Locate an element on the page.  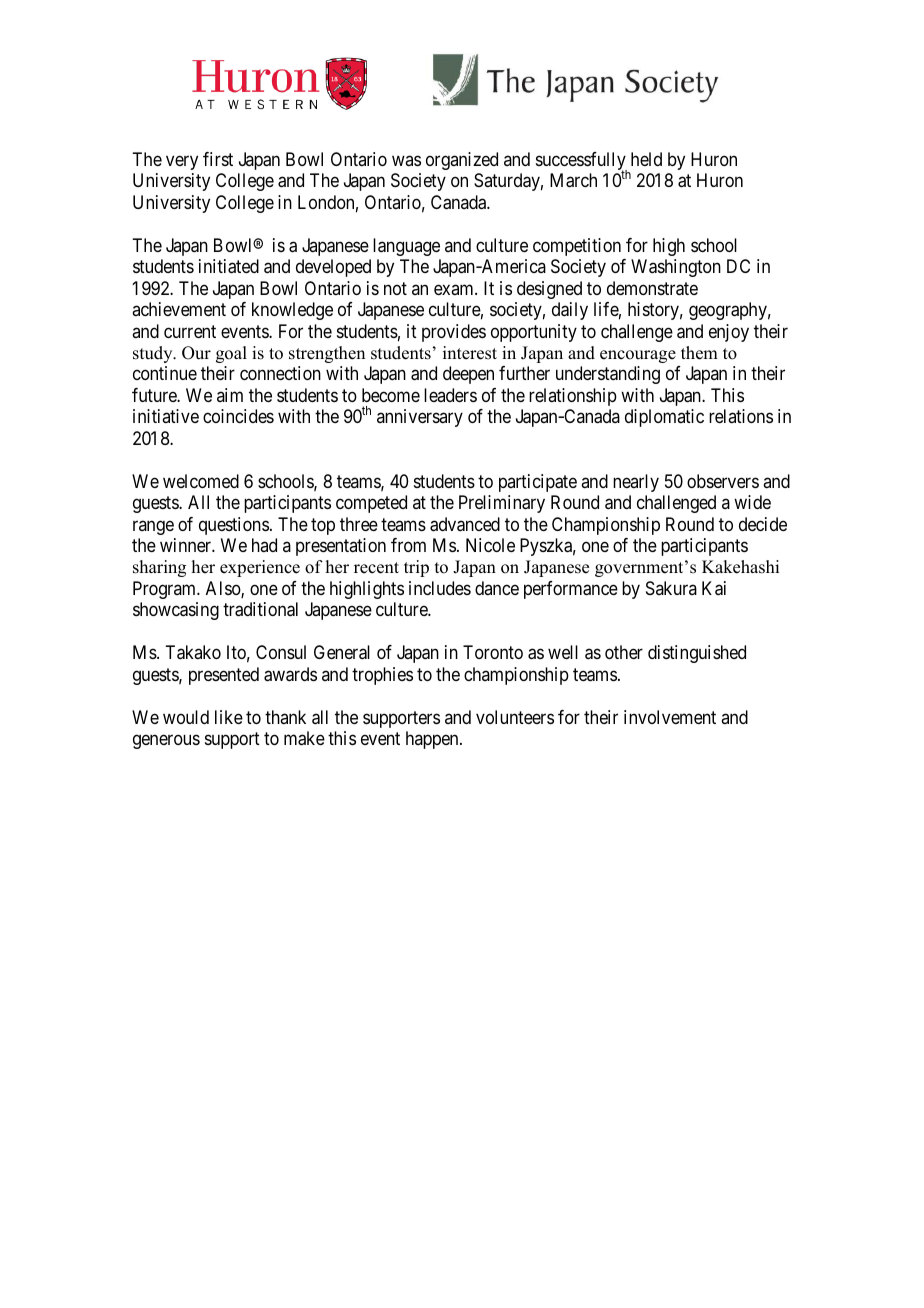
diplomatic is located at coordinates (664, 418).
